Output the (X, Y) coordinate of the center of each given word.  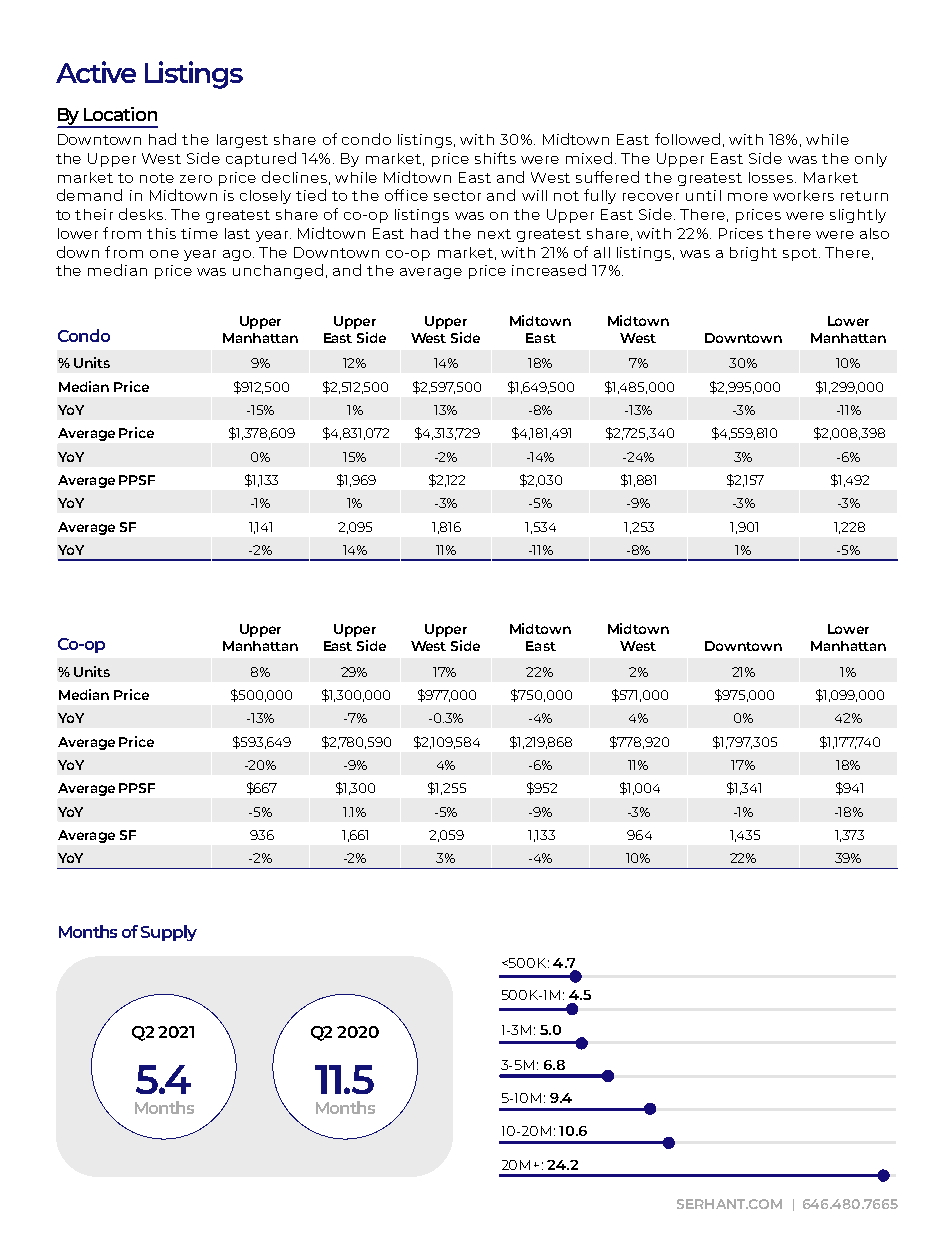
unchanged (278, 271)
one (164, 254)
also (874, 233)
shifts (495, 158)
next (494, 234)
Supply (169, 933)
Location (120, 114)
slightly (858, 216)
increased (549, 270)
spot (800, 254)
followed (687, 139)
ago (237, 255)
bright (753, 254)
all (602, 252)
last (237, 233)
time (199, 233)
